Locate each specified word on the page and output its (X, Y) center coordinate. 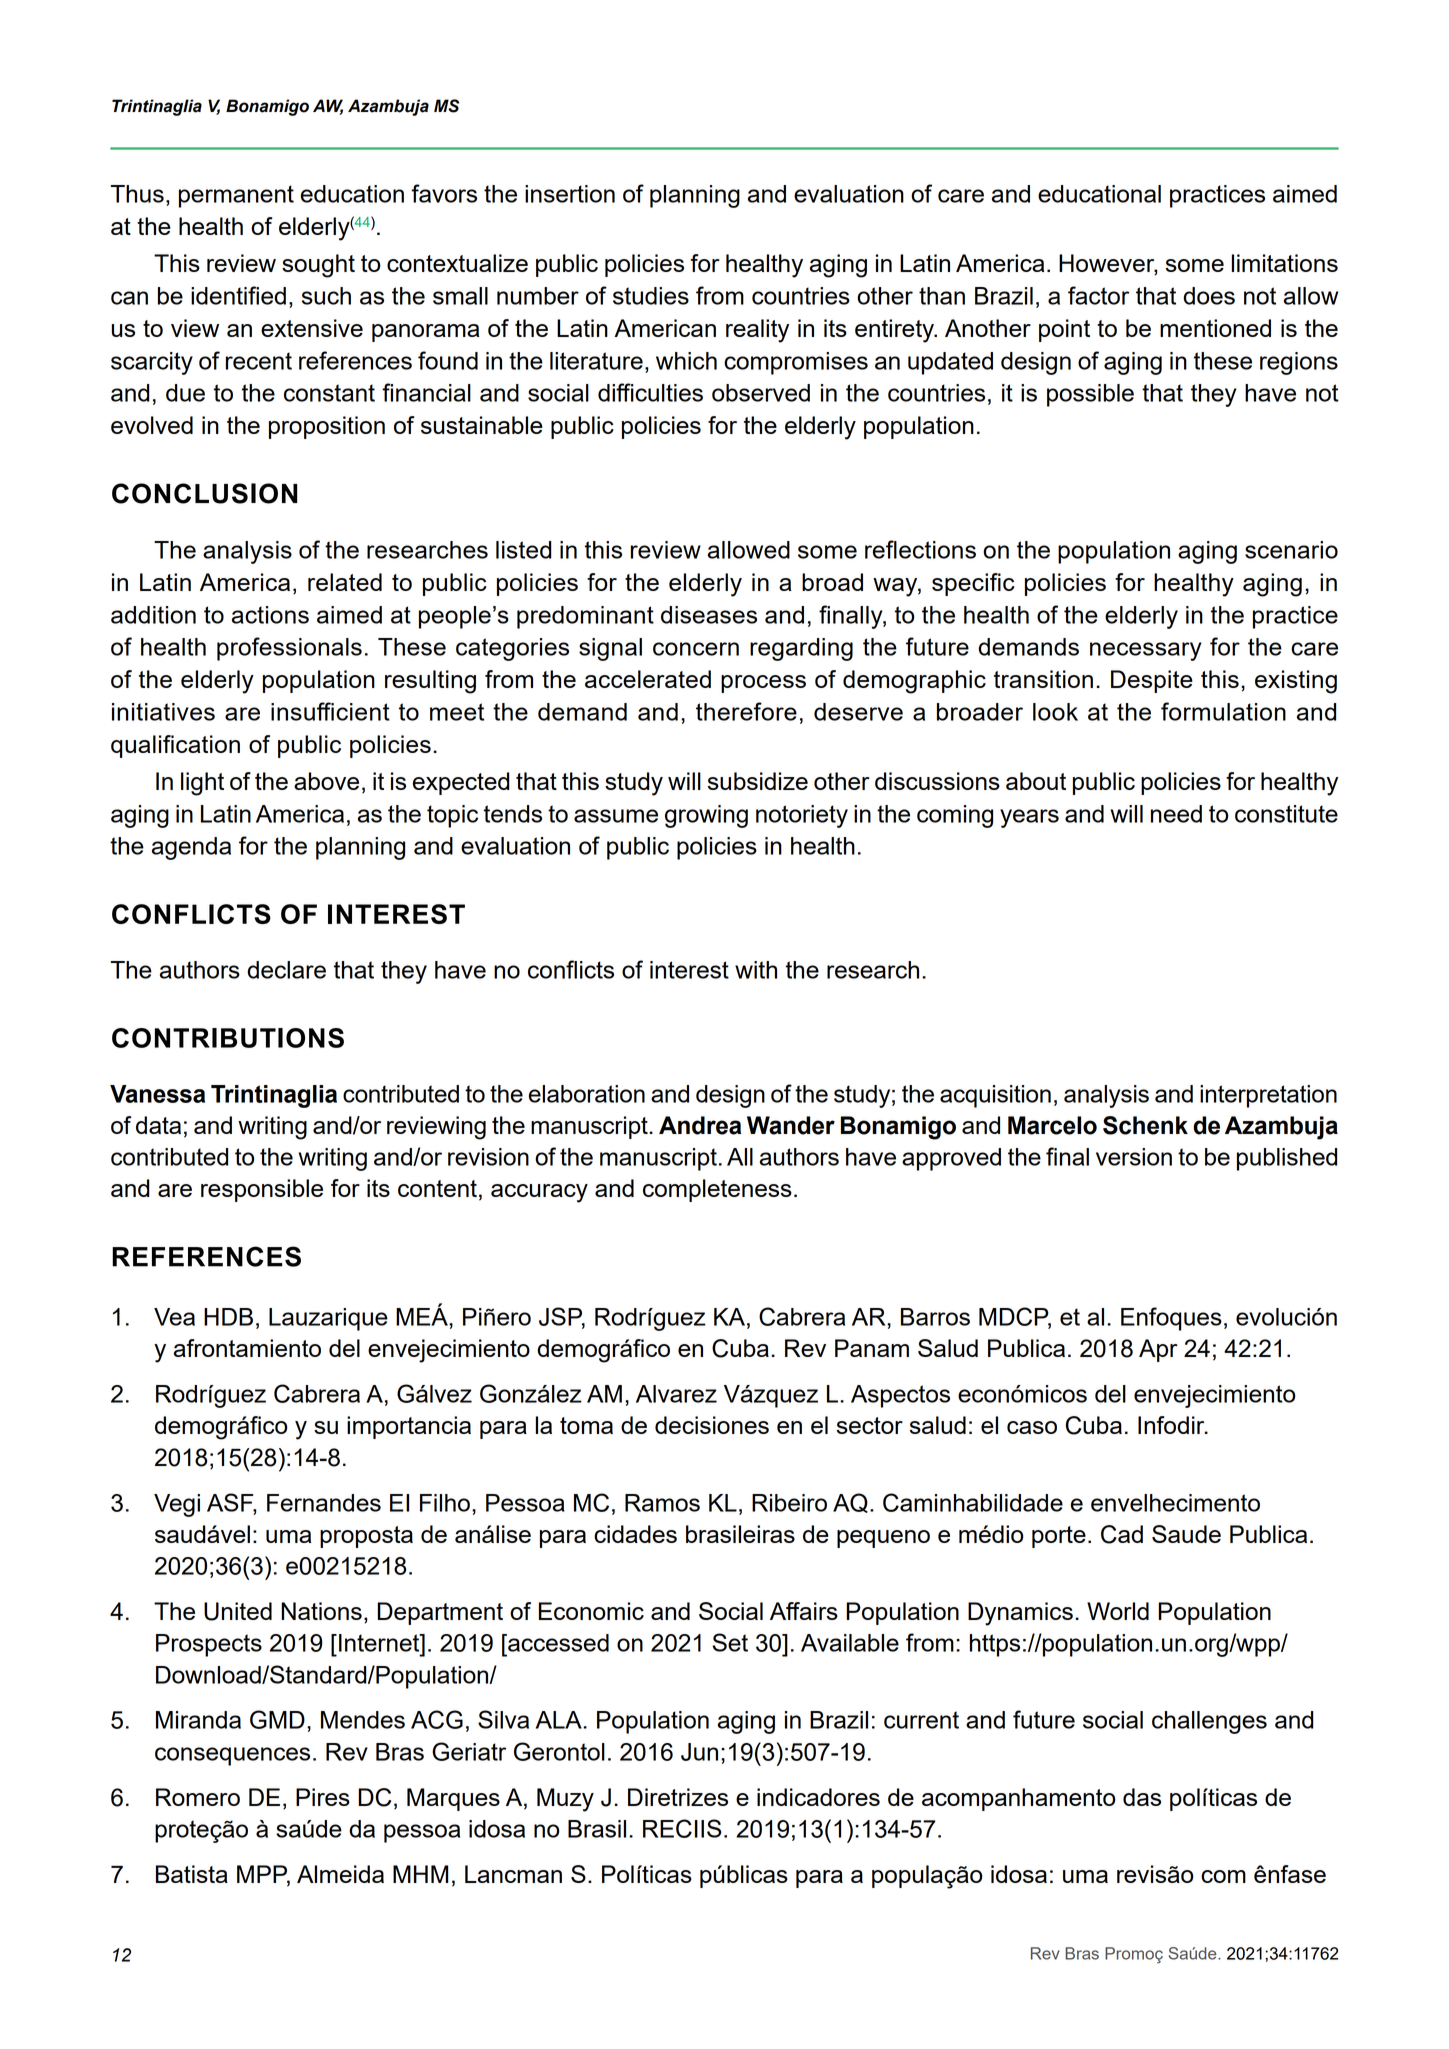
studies (651, 296)
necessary (1146, 651)
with (756, 970)
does (1209, 296)
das (1142, 1797)
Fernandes (324, 1503)
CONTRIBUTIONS (228, 1038)
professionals (289, 649)
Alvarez (676, 1394)
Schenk (1145, 1125)
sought (318, 266)
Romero (198, 1797)
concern (696, 649)
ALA (560, 1720)
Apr (1158, 1350)
